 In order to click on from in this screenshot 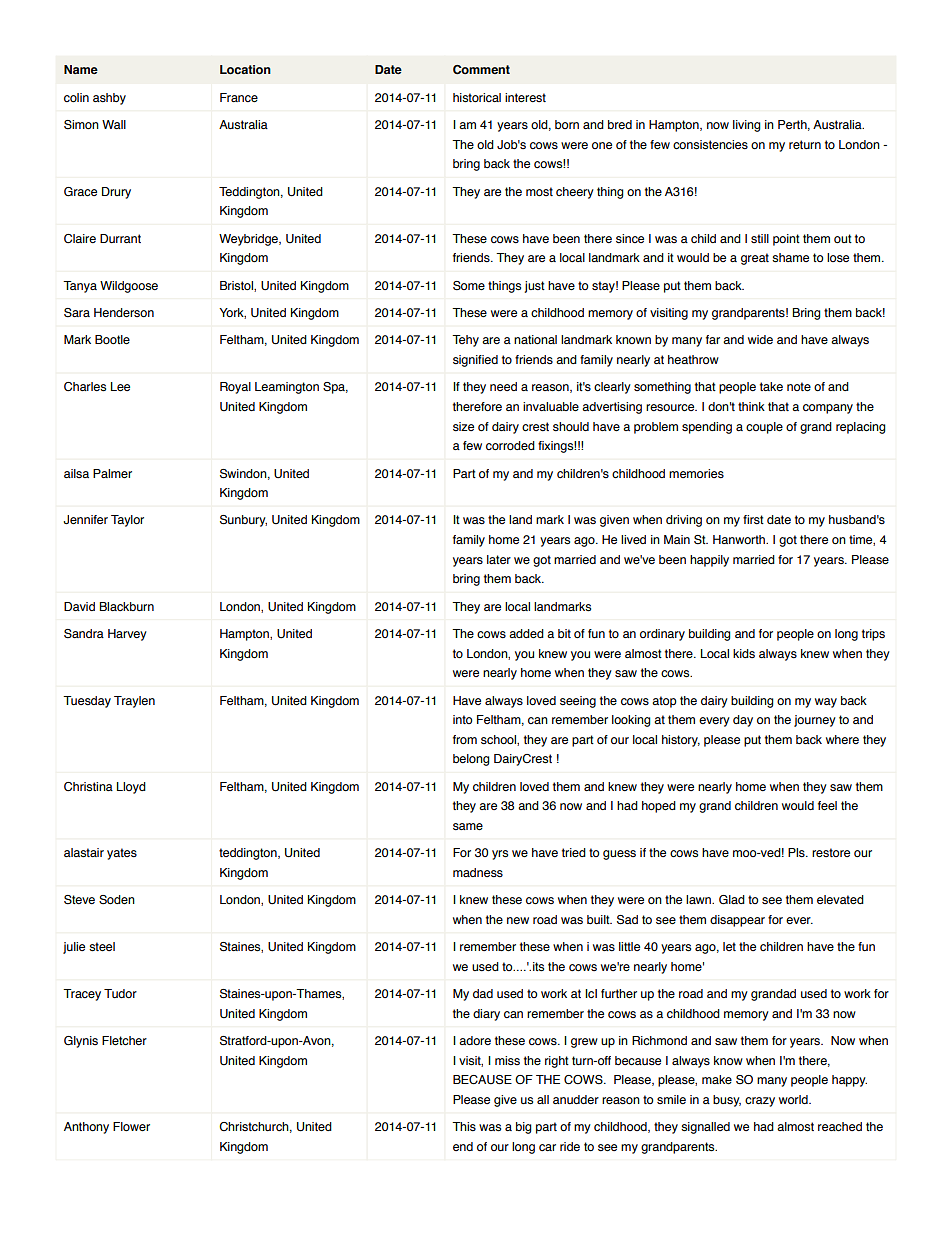, I will do `click(465, 739)`.
